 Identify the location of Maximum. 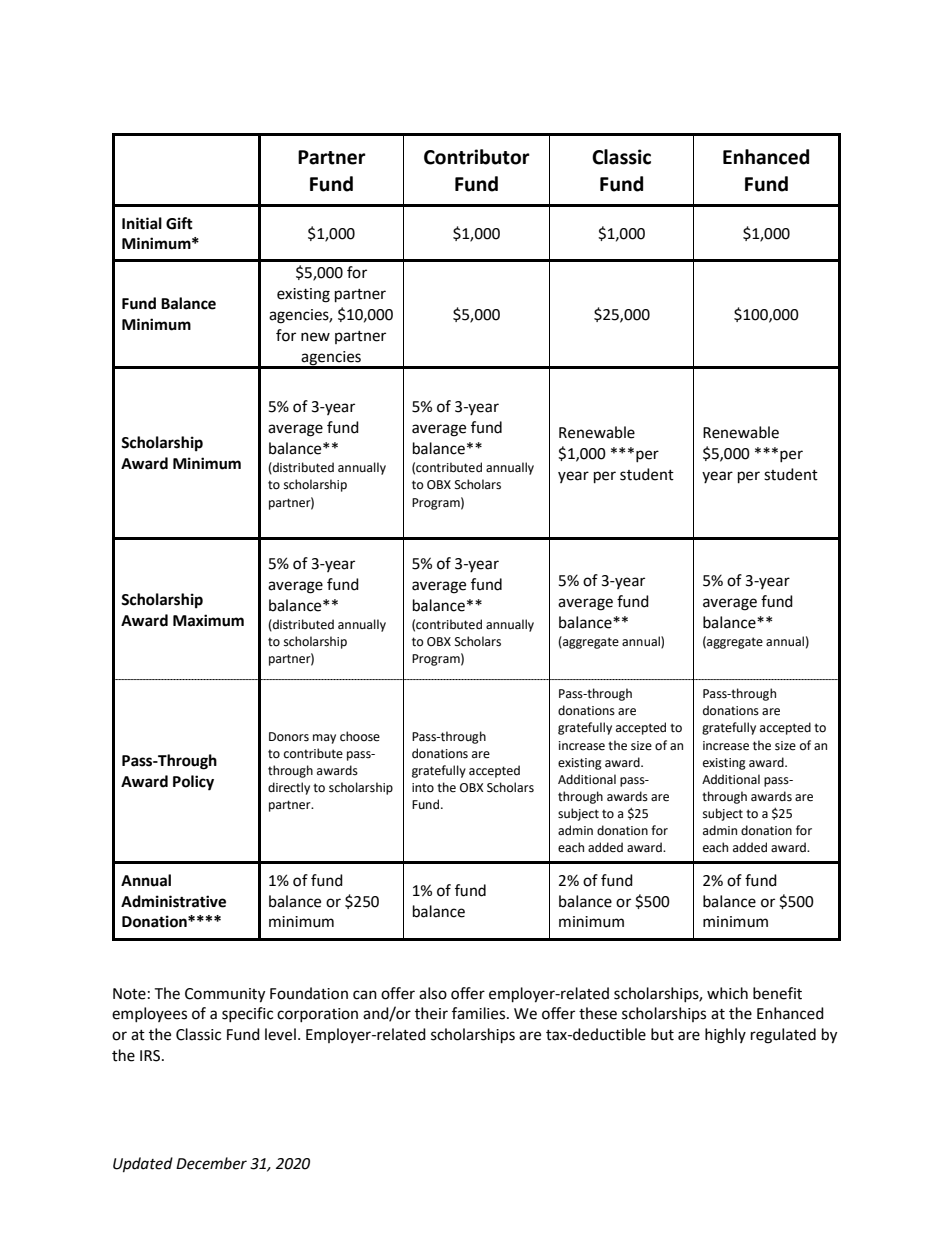
(208, 620).
